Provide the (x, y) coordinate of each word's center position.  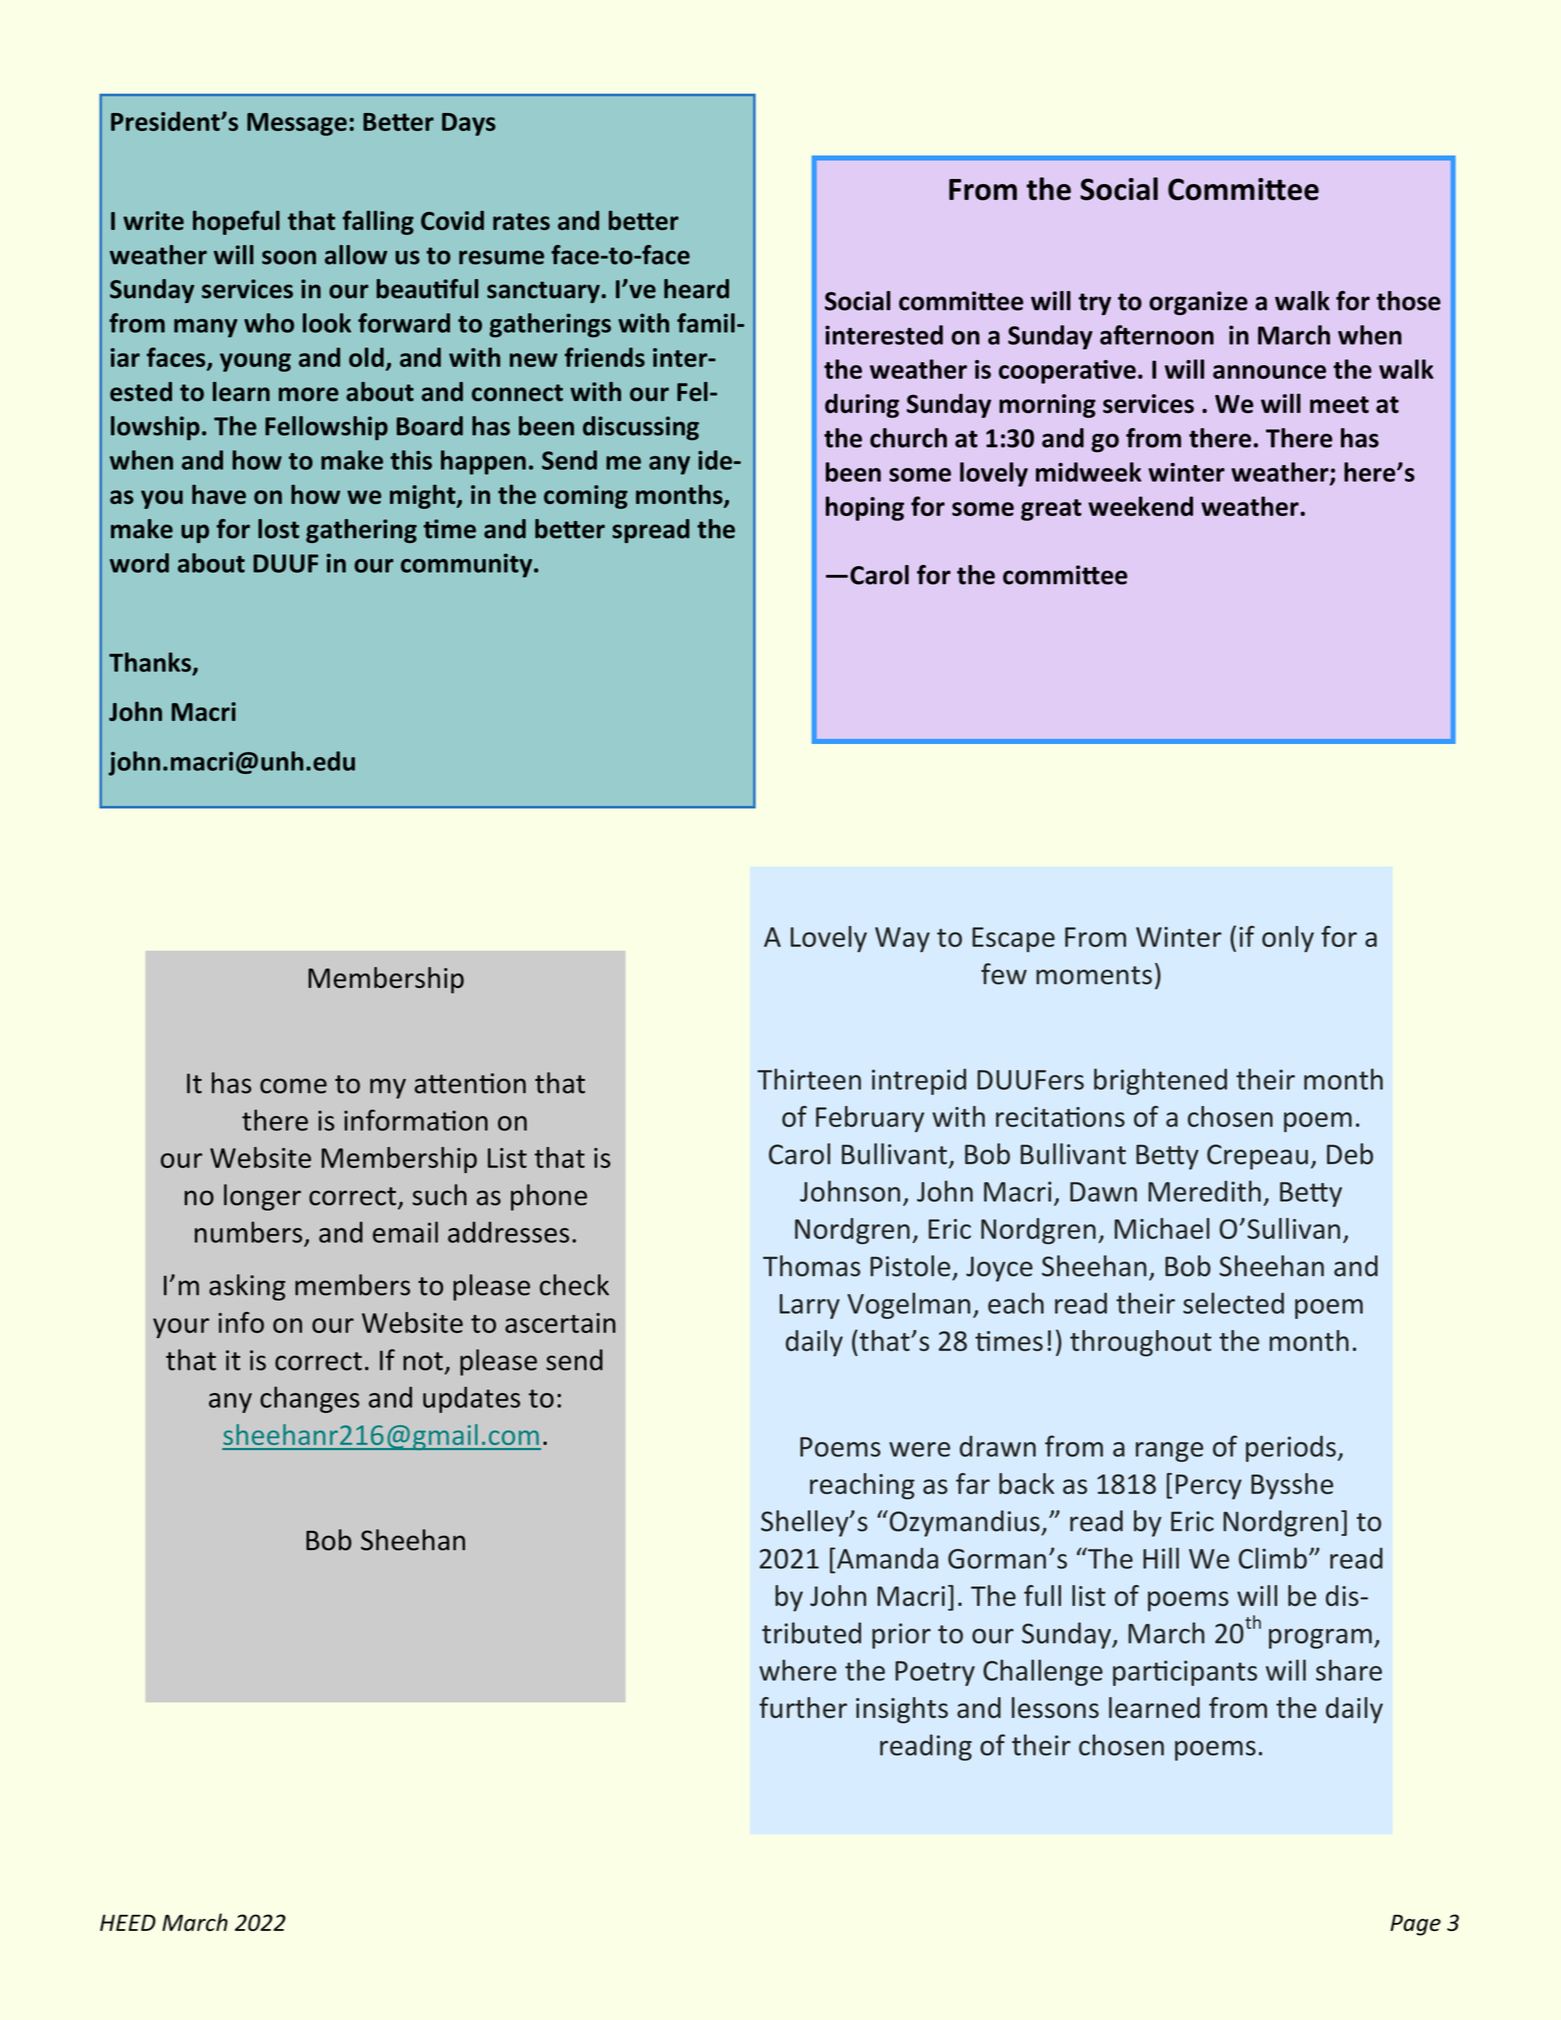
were (919, 1449)
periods (1291, 1448)
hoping (865, 508)
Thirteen (809, 1079)
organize (1198, 303)
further (803, 1707)
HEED (128, 1922)
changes (310, 1399)
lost (278, 529)
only (1288, 939)
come (293, 1086)
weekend (1140, 506)
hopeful (236, 222)
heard (696, 289)
